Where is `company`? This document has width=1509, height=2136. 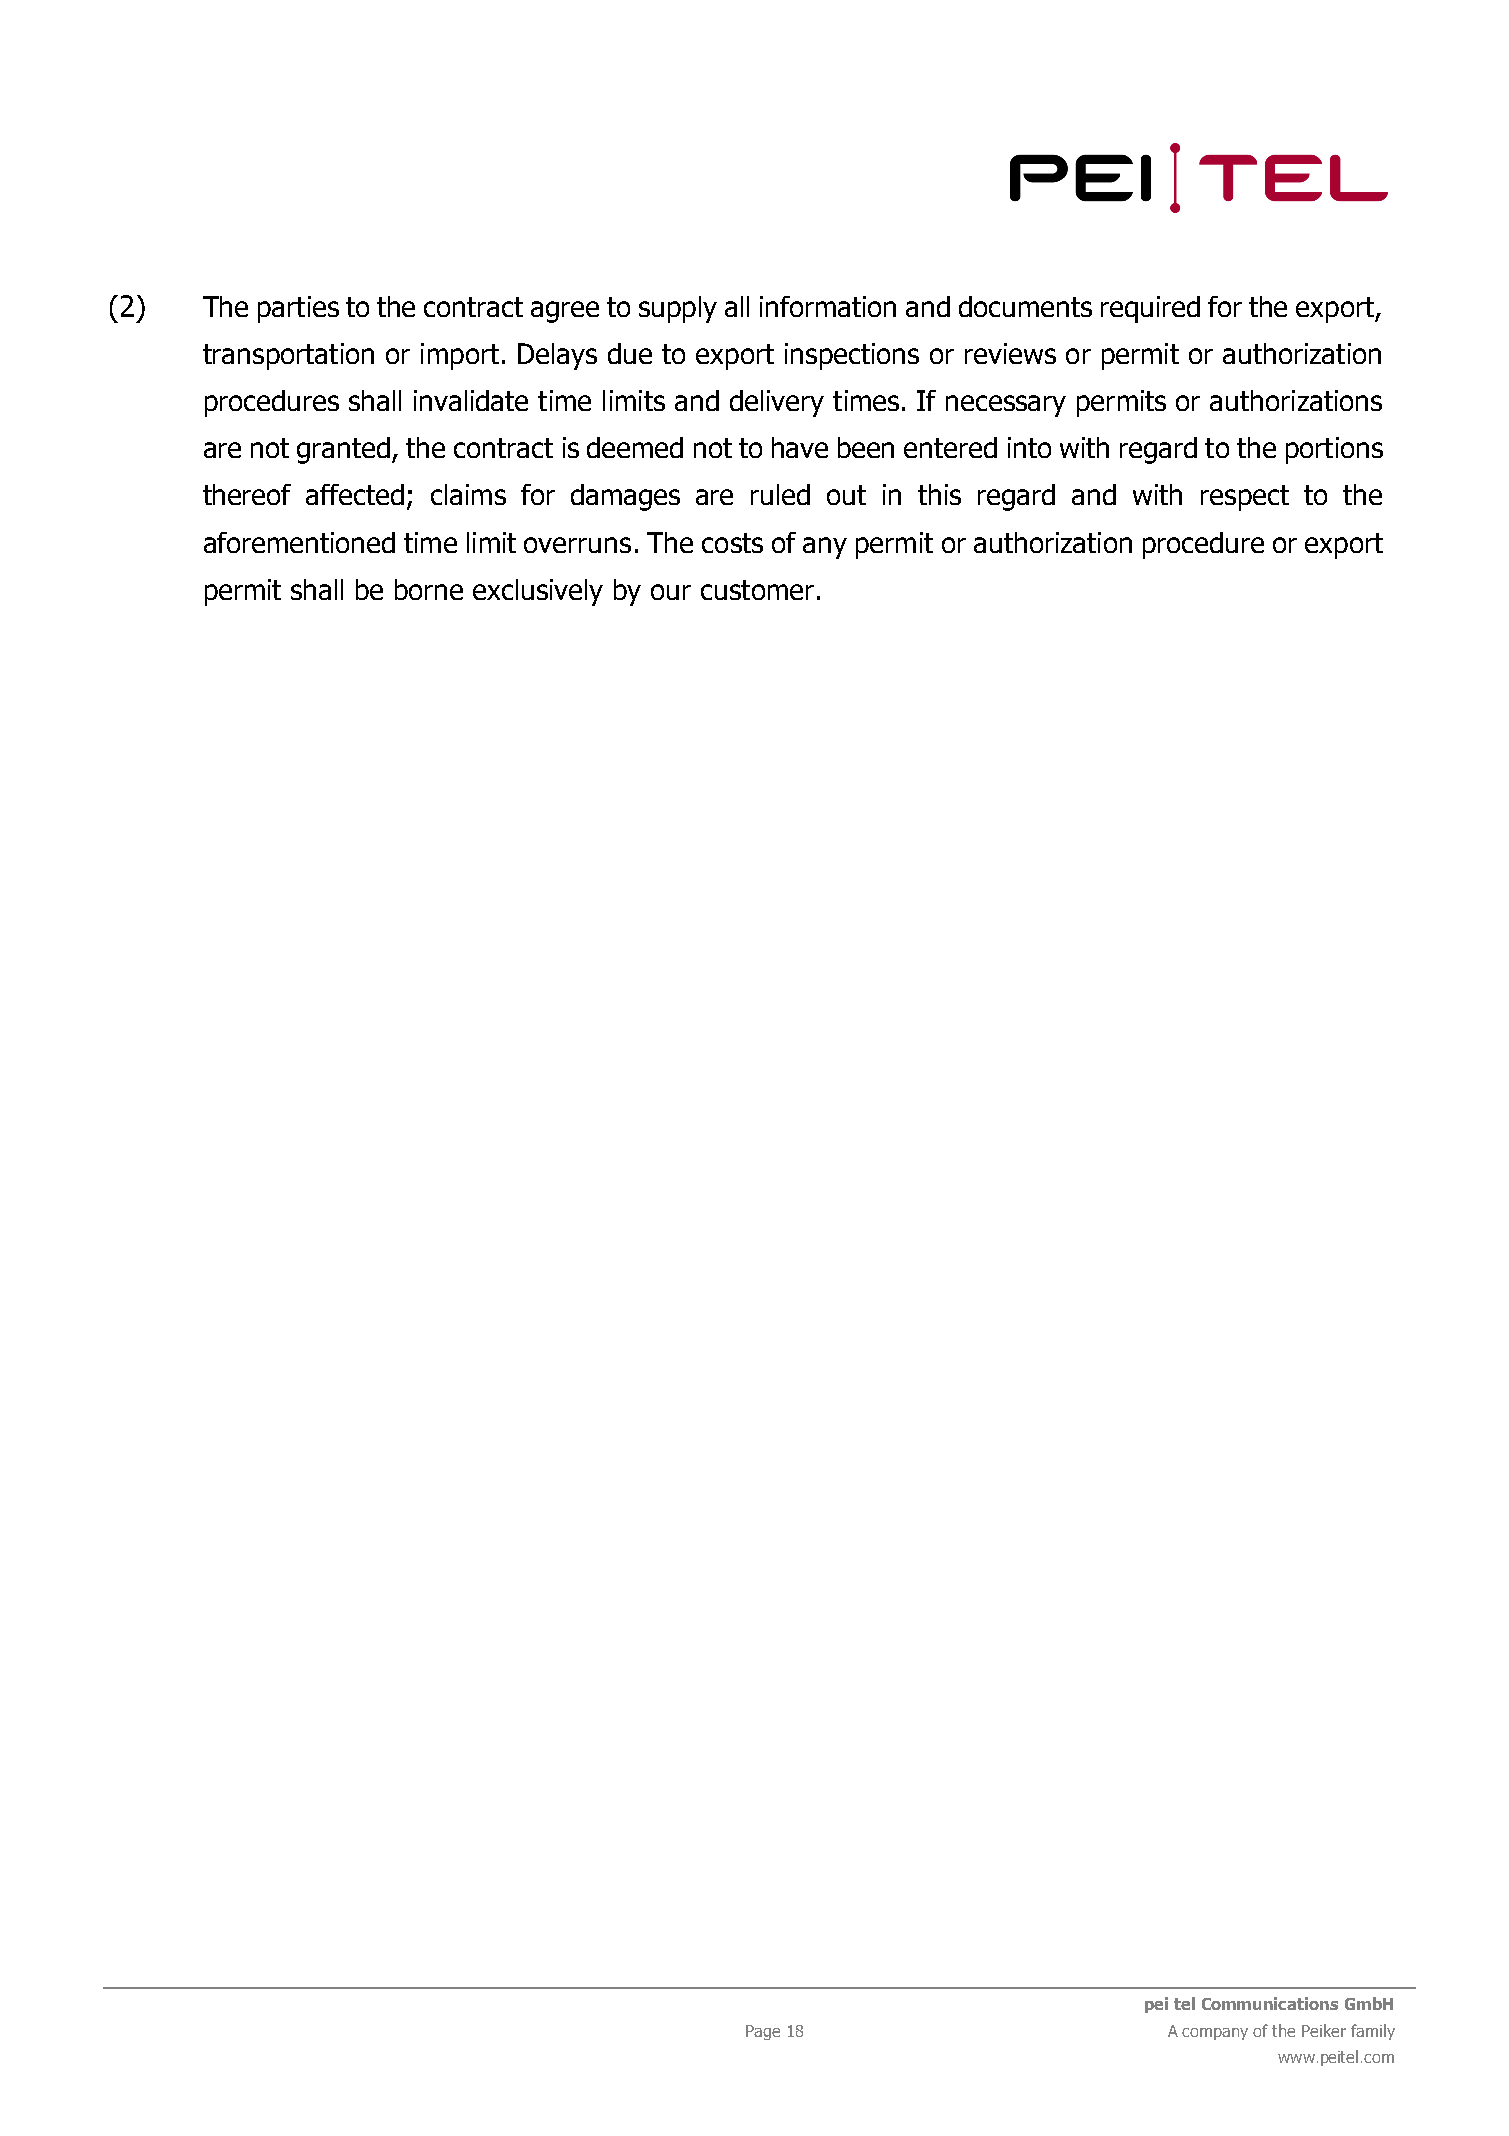 company is located at coordinates (1215, 2034).
